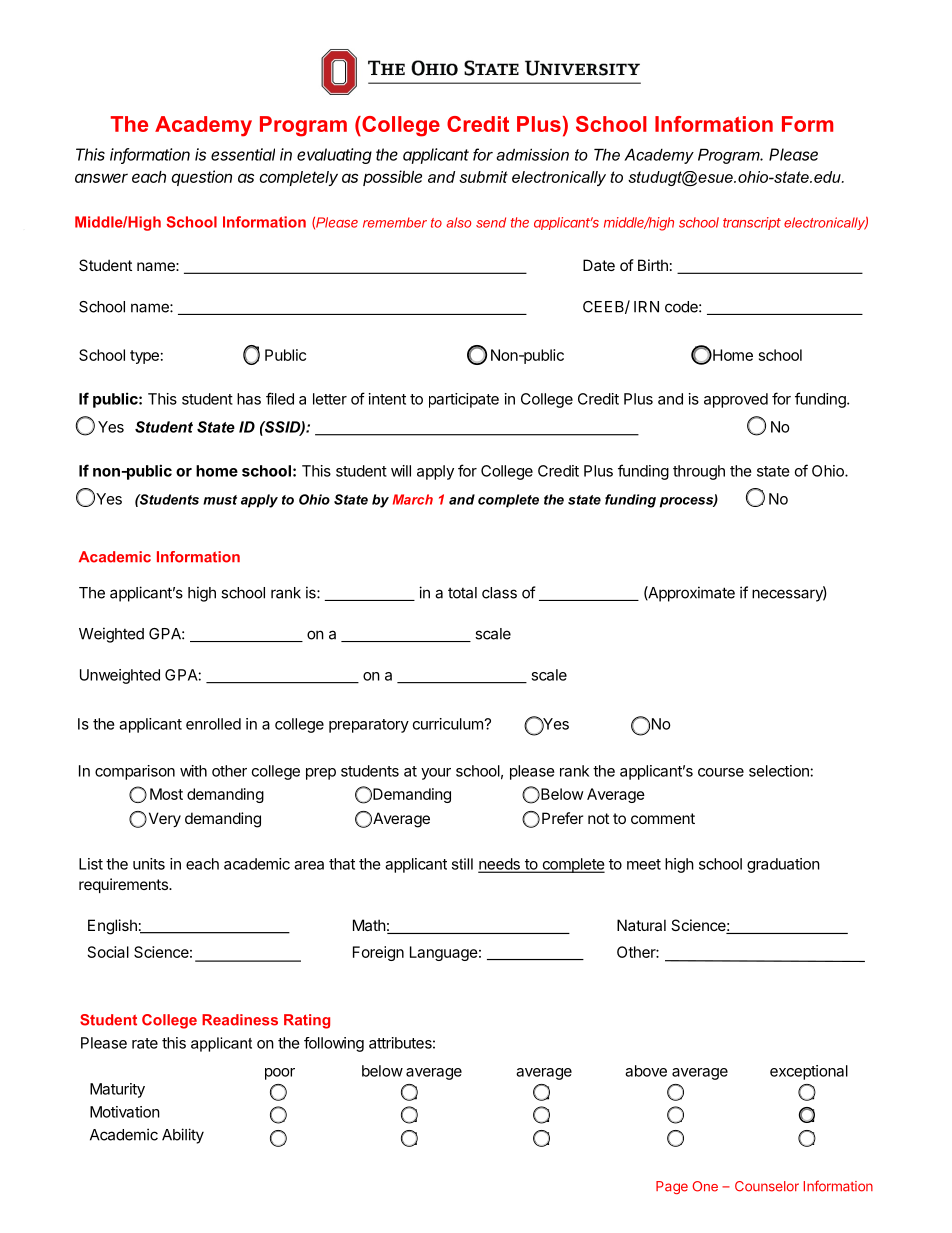 The height and width of the document is (1233, 952). I want to click on transcript, so click(752, 223).
